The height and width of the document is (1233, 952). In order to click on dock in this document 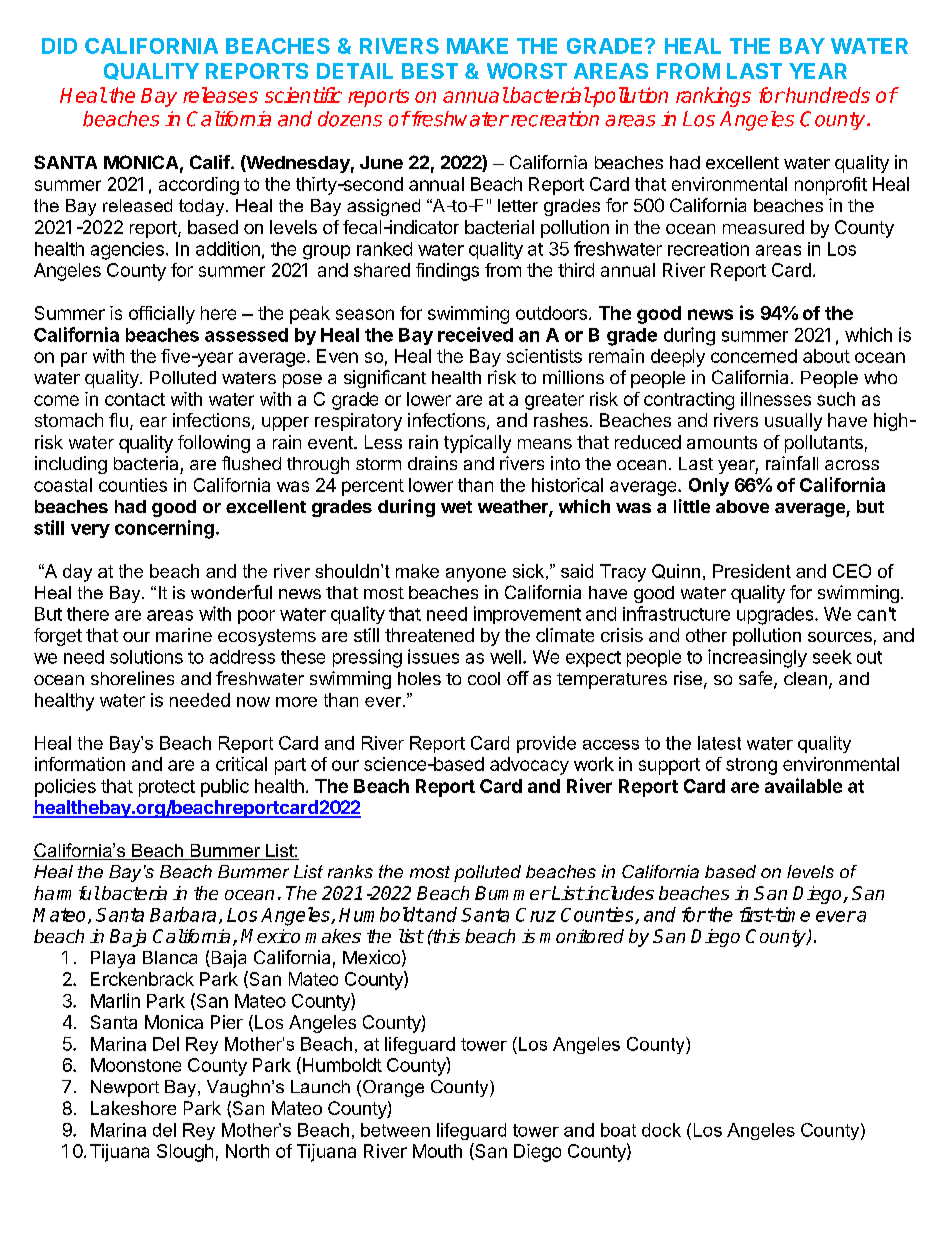, I will do `click(661, 1130)`.
